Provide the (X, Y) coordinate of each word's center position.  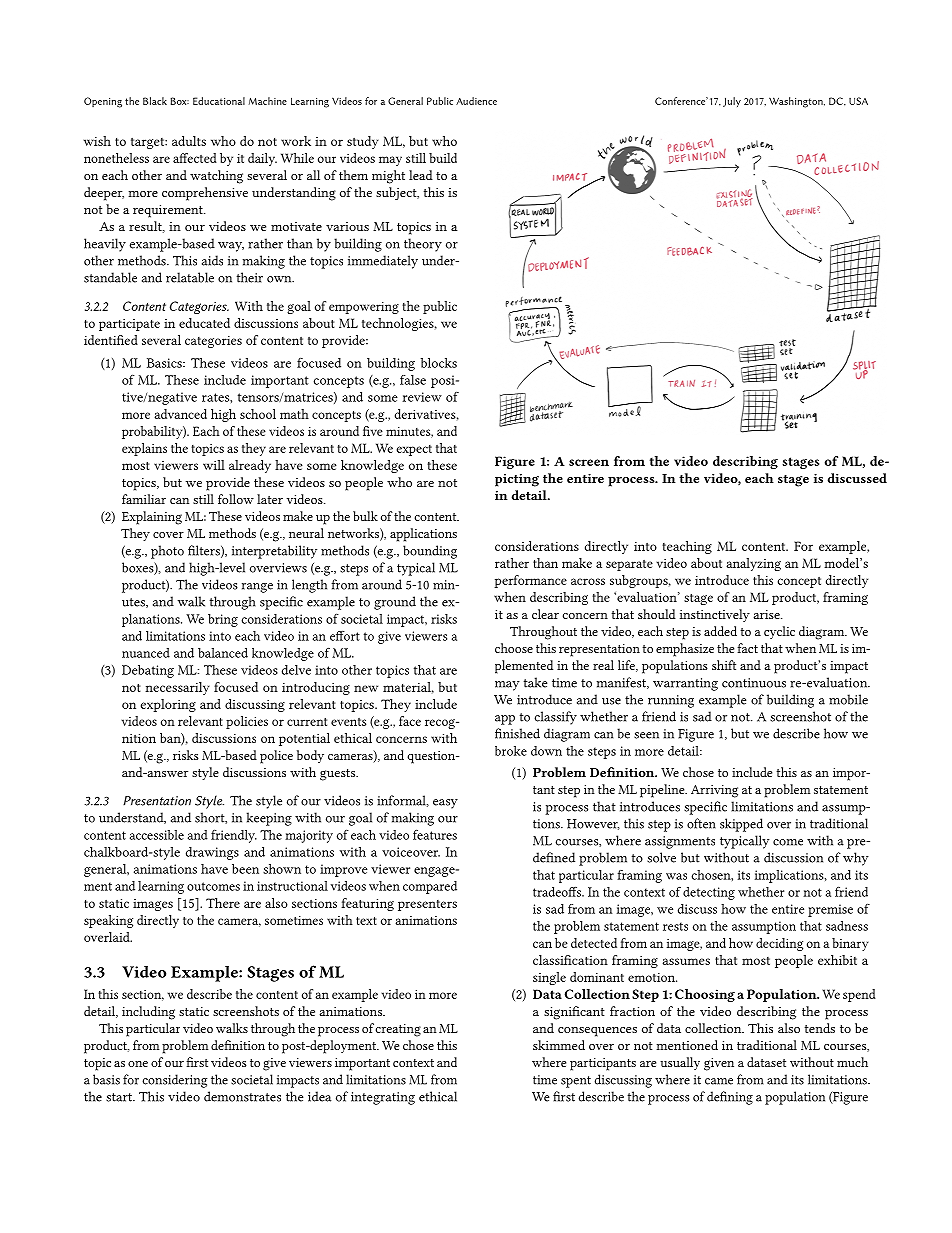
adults (189, 141)
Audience (476, 101)
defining (730, 1098)
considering (174, 1081)
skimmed (559, 1045)
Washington (797, 102)
